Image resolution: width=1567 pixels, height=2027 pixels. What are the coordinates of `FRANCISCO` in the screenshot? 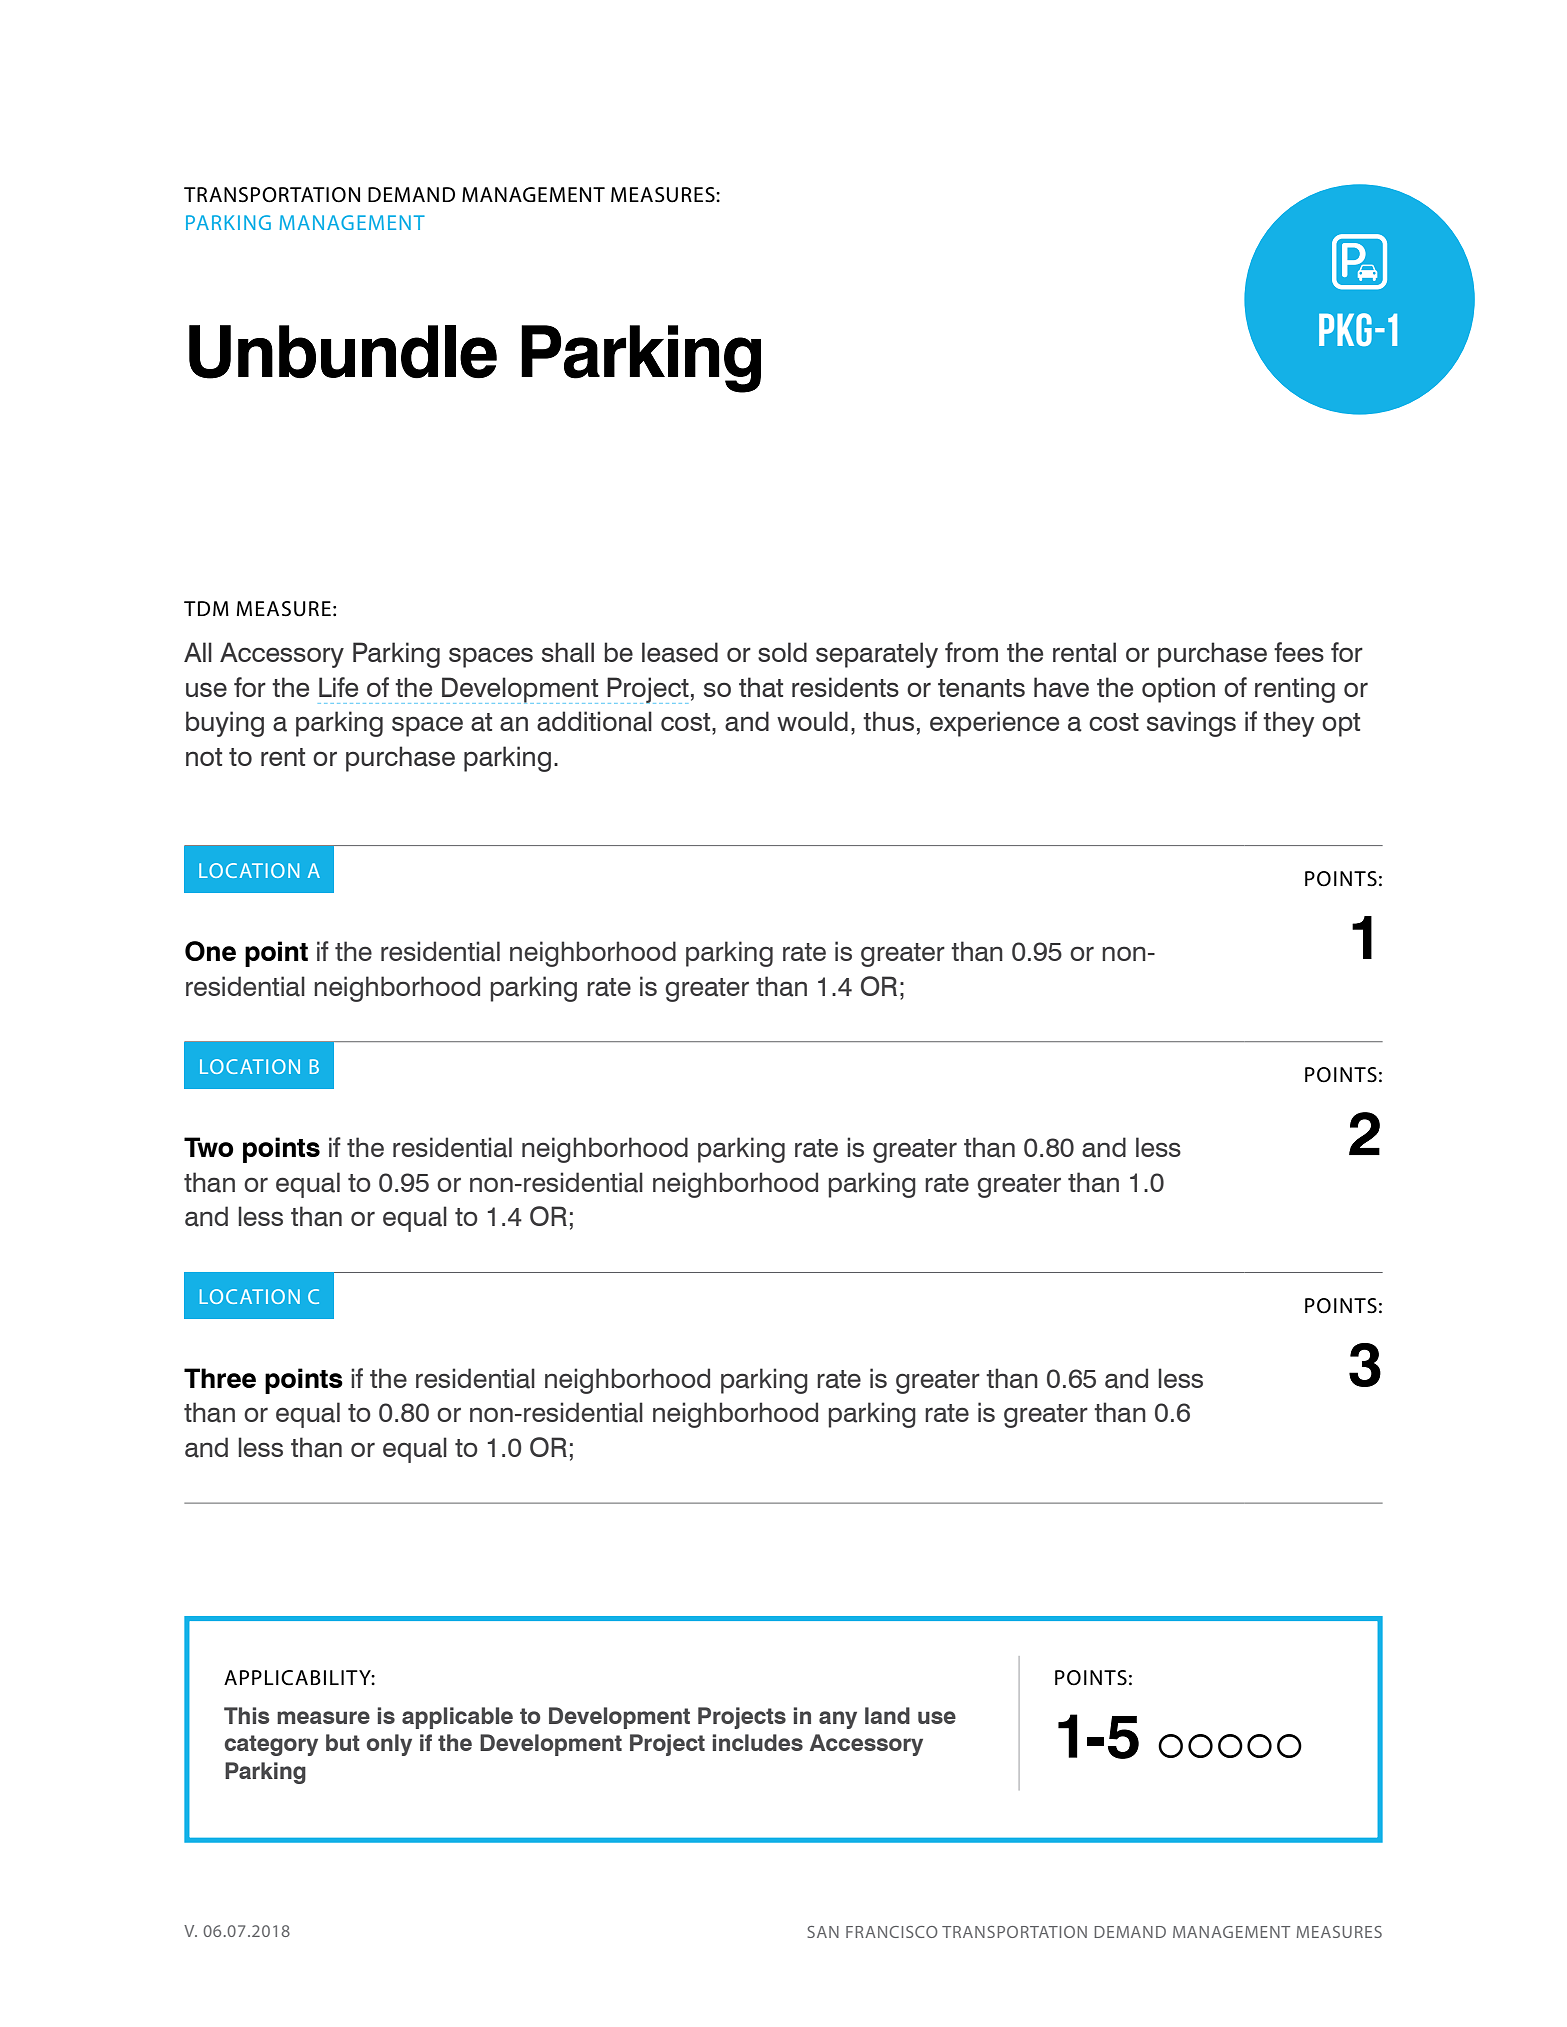 It's located at (892, 1932).
